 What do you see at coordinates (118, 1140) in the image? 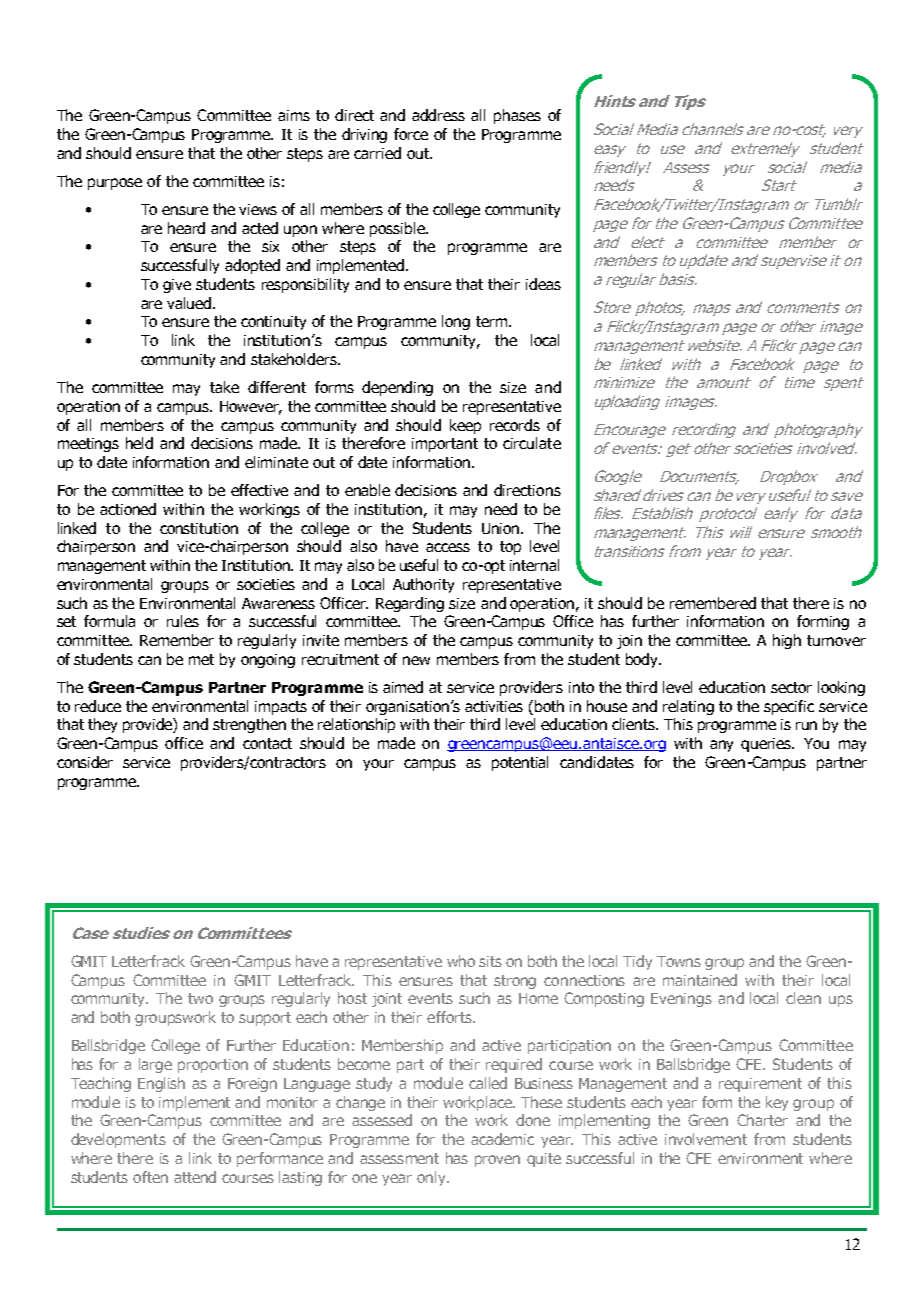
I see `developments` at bounding box center [118, 1140].
